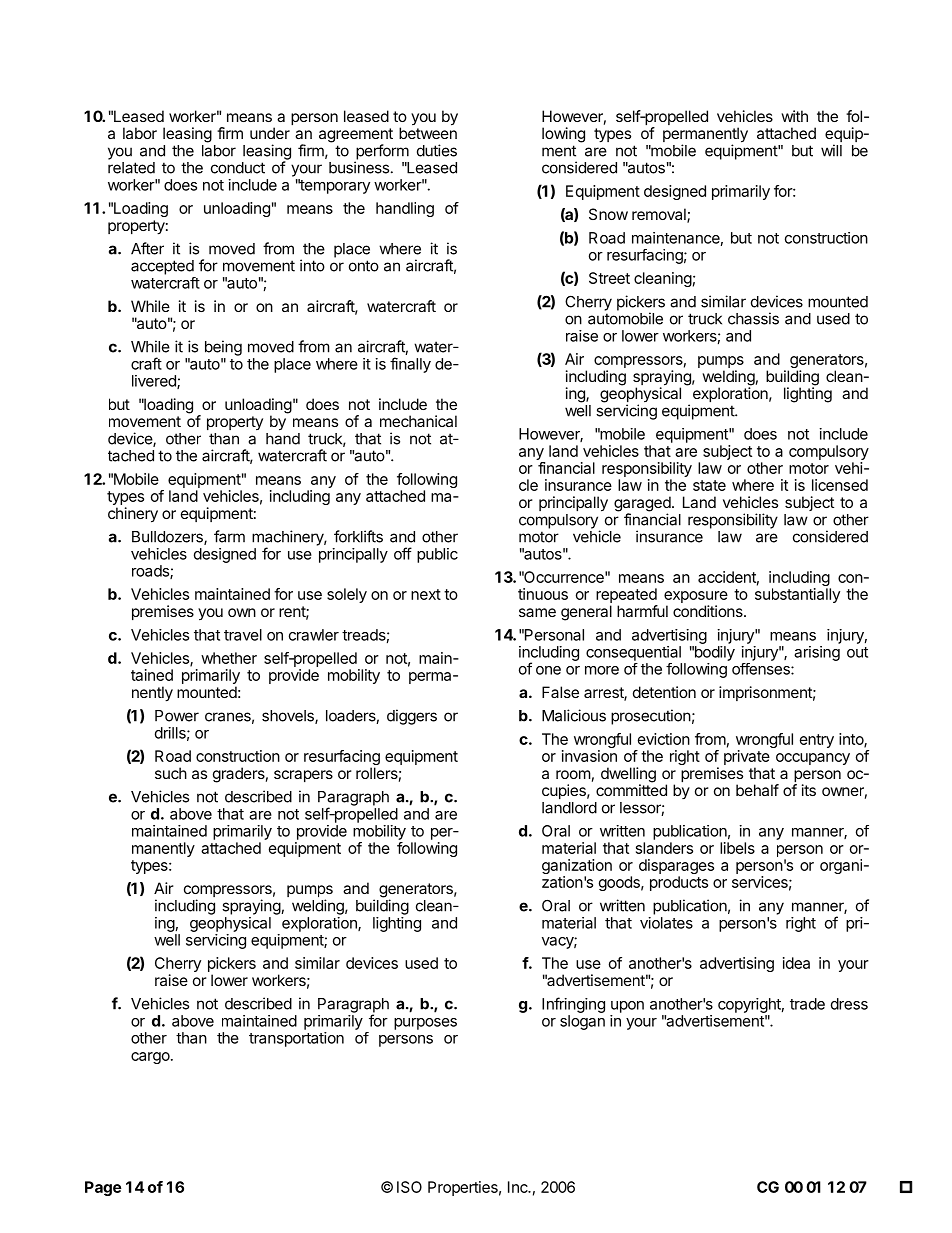 Image resolution: width=952 pixels, height=1233 pixels. I want to click on whether, so click(229, 658).
